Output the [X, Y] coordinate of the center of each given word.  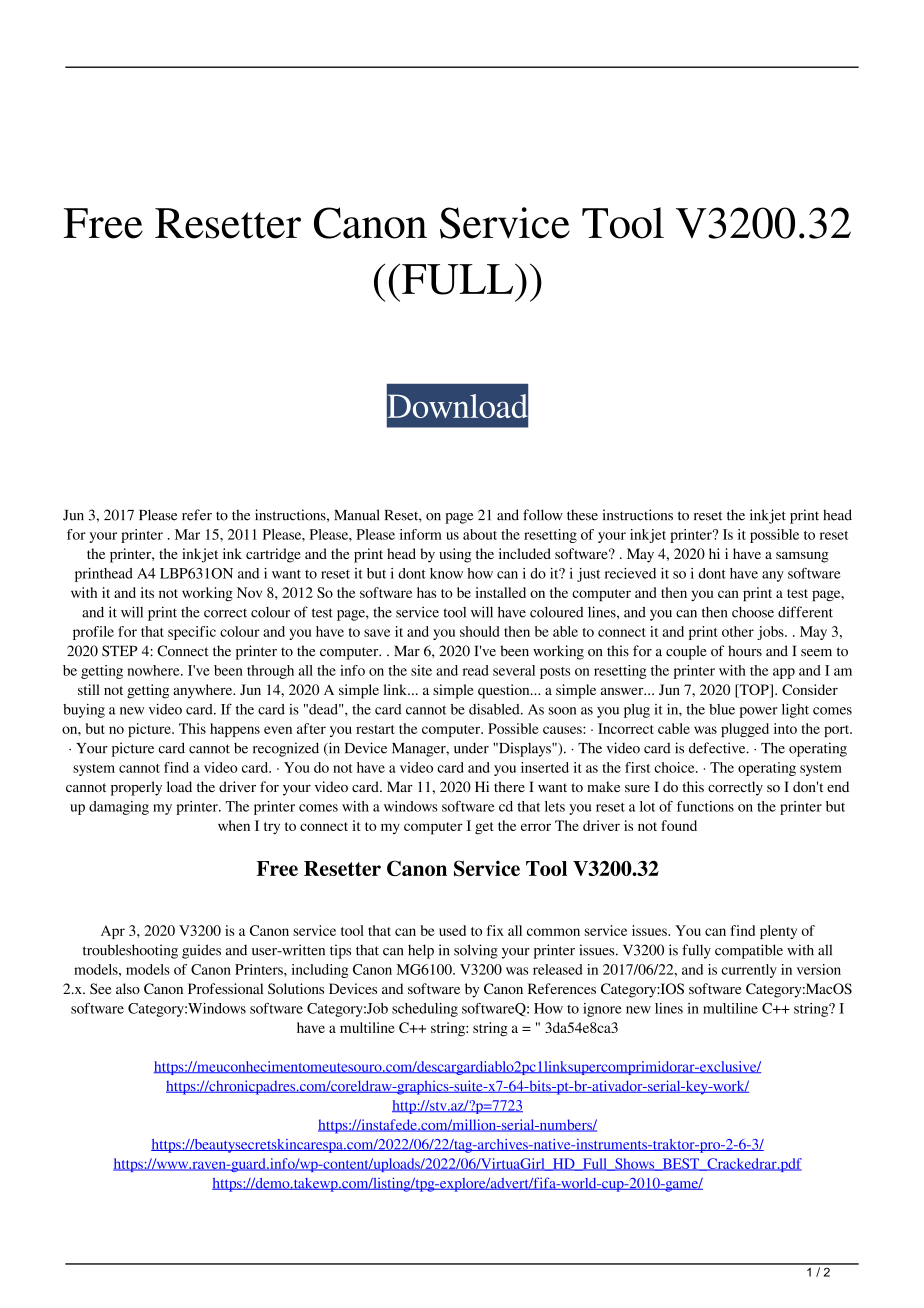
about [480, 534]
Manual [356, 515]
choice [675, 767]
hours [745, 651]
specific [192, 633]
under [471, 748]
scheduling [425, 1010]
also [128, 988]
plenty [778, 932]
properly [136, 788]
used [452, 930]
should [479, 631]
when [234, 825]
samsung [802, 557]
